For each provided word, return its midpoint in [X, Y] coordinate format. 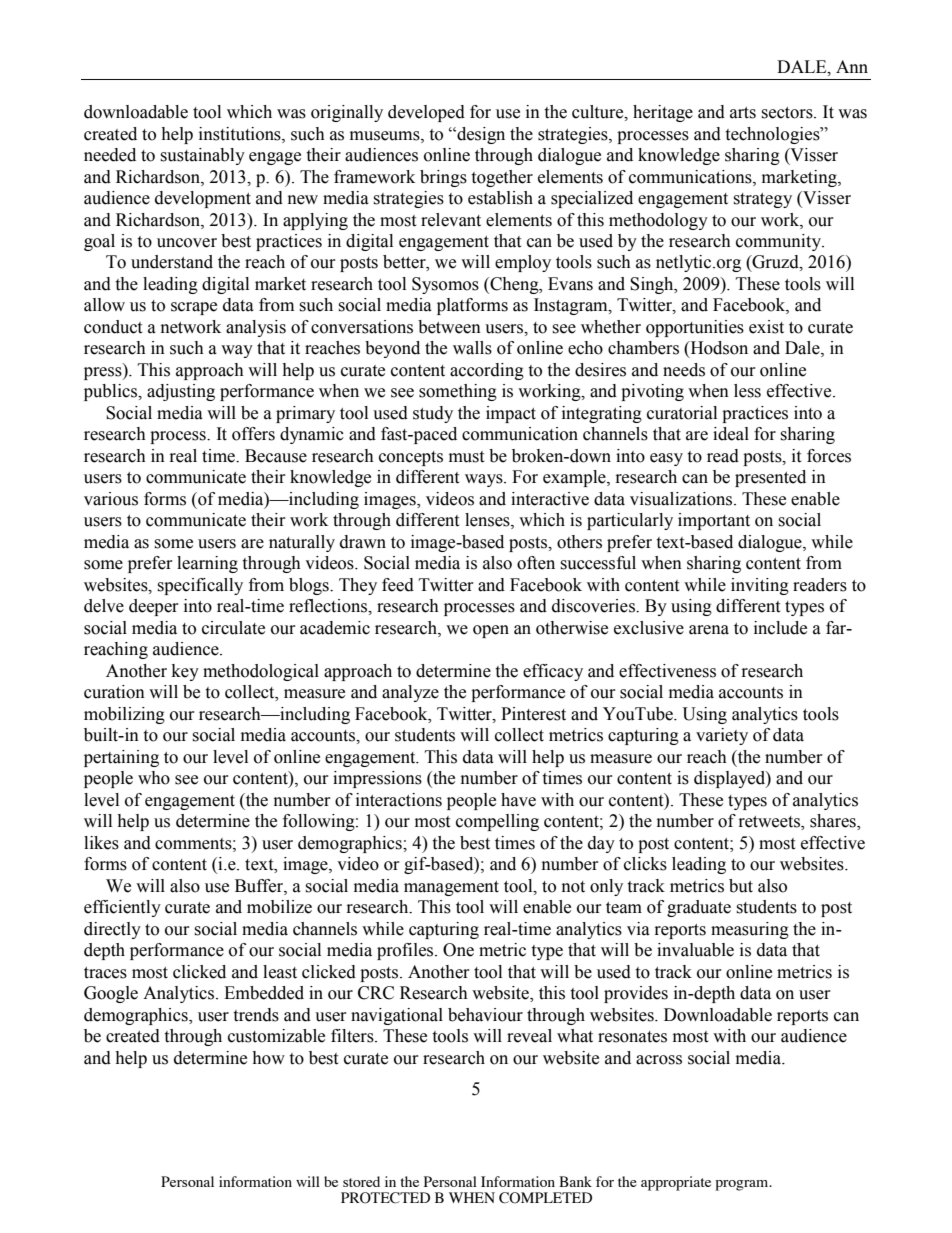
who [154, 778]
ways [485, 480]
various [111, 499]
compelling [497, 822]
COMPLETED [545, 1198]
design [480, 135]
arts [743, 113]
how [268, 1058]
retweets [770, 823]
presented [770, 478]
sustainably [202, 156]
